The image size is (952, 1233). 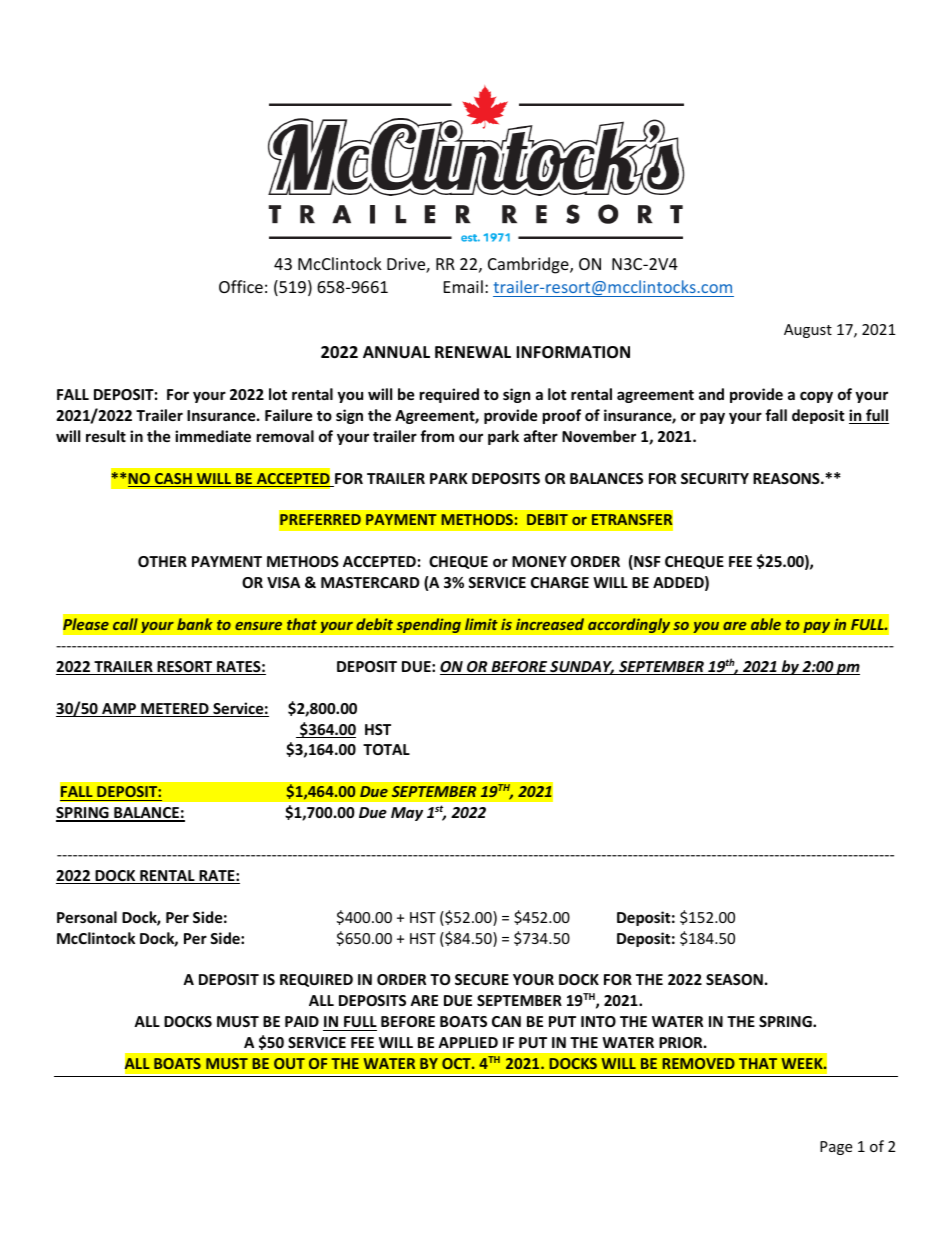 What do you see at coordinates (241, 286) in the image?
I see `Office` at bounding box center [241, 286].
